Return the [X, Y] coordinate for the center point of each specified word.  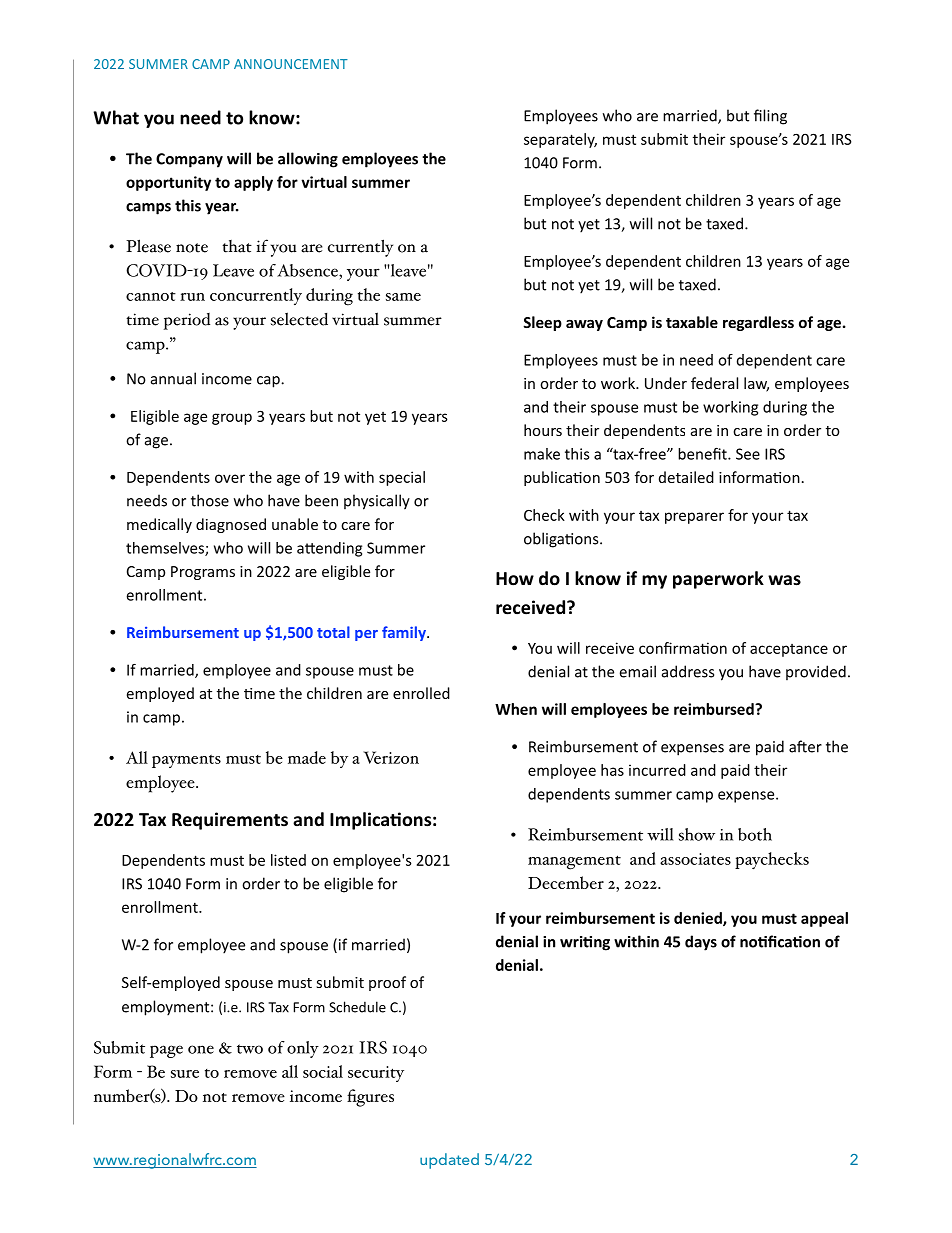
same [403, 297]
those [210, 500]
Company [189, 160]
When [516, 709]
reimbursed [715, 709]
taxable [692, 322]
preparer [694, 518]
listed [288, 860]
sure [185, 1074]
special [402, 478]
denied [699, 919]
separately [560, 140]
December [566, 882]
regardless [758, 323]
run [192, 297]
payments [186, 761]
